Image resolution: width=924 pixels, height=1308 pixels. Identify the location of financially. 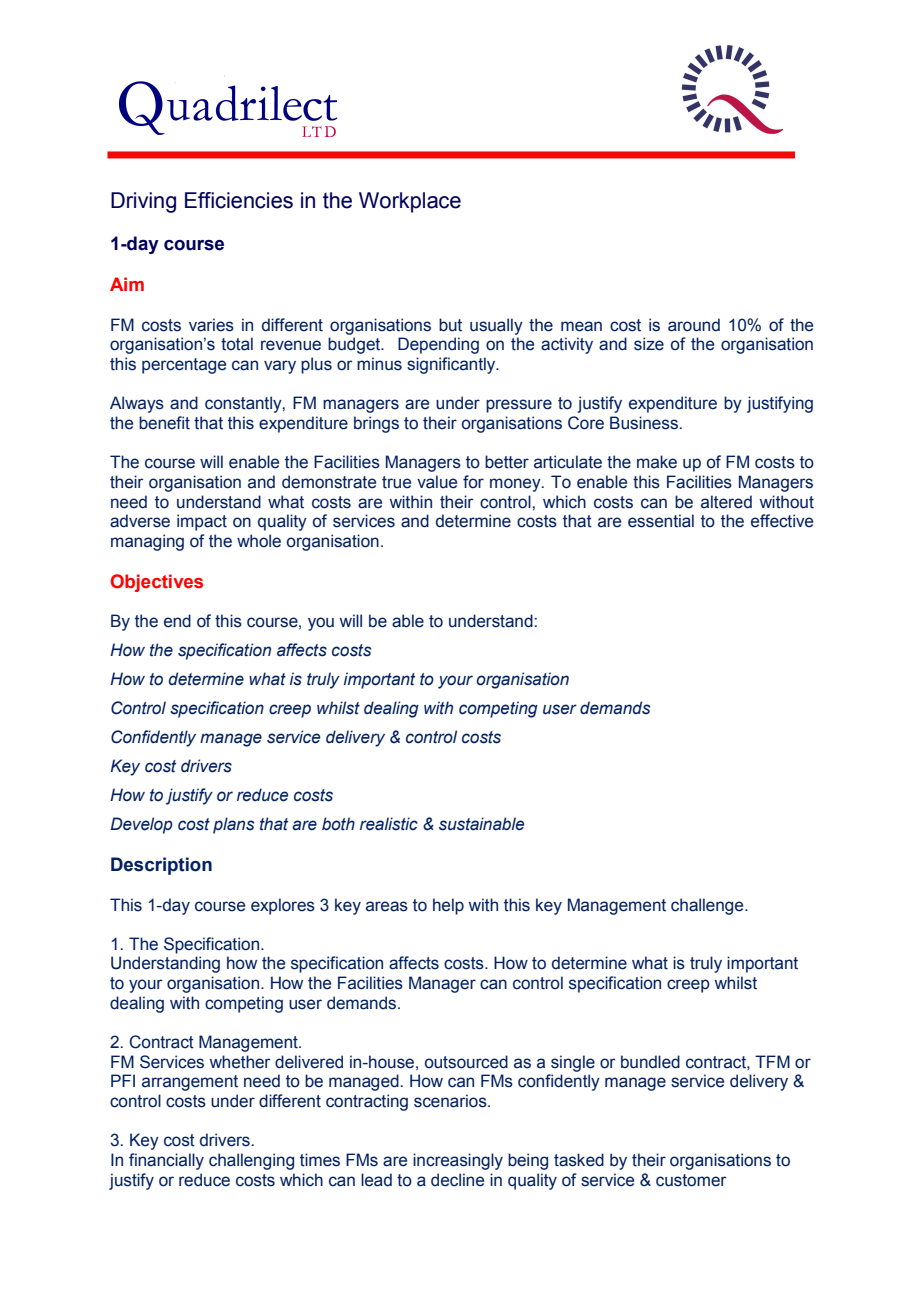
(166, 1161).
